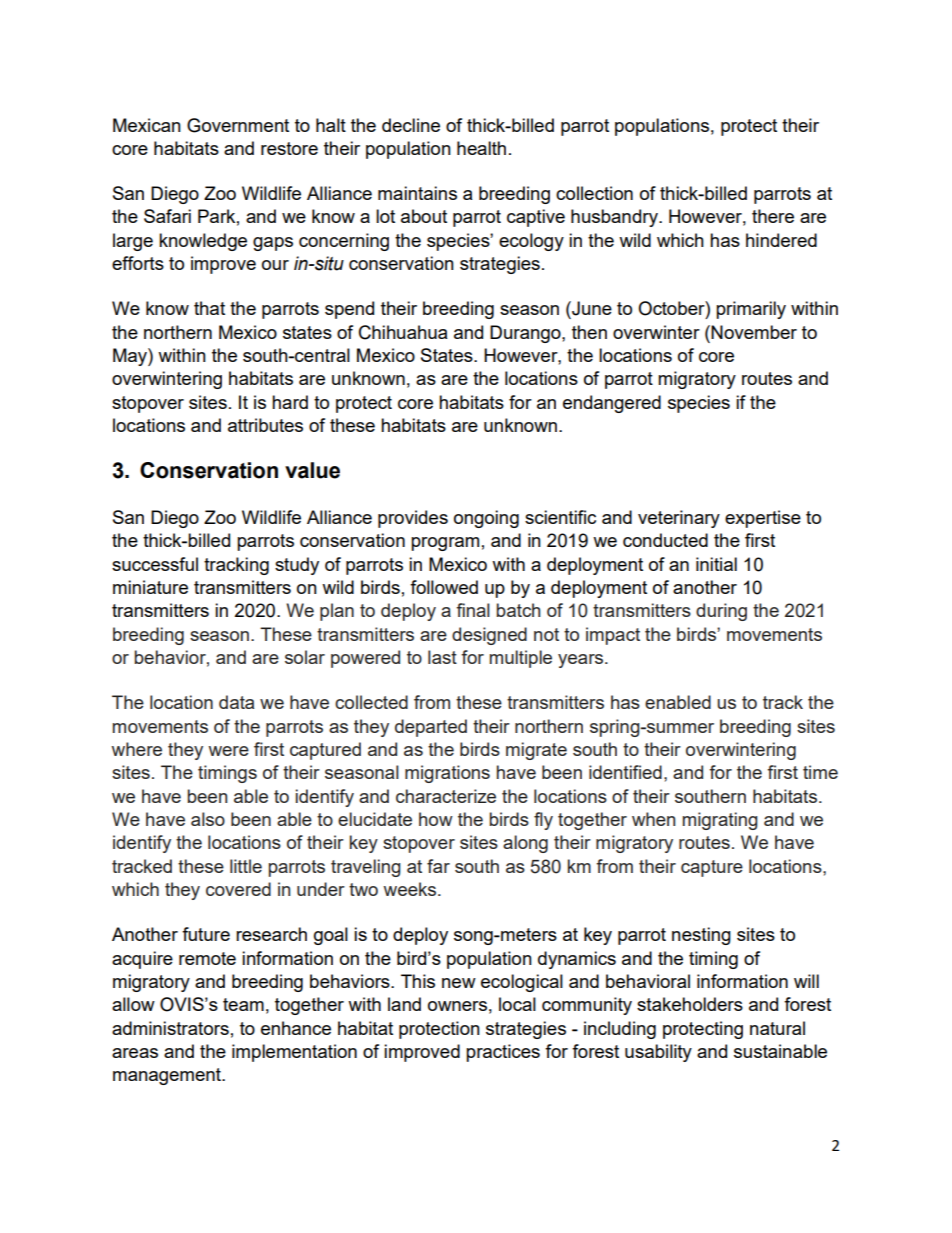 The image size is (952, 1233). I want to click on Government, so click(238, 125).
